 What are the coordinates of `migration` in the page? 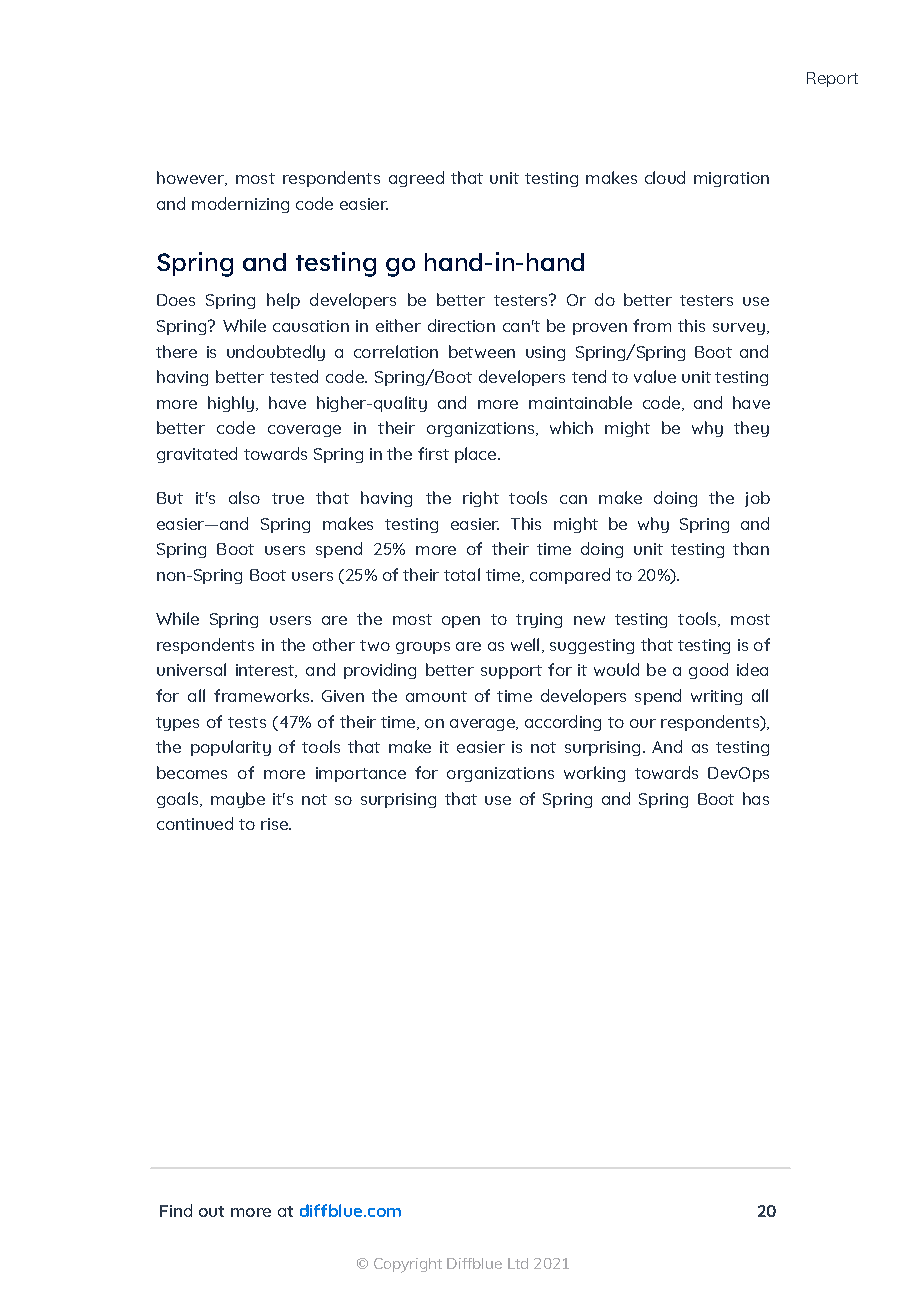 It's located at (731, 179).
